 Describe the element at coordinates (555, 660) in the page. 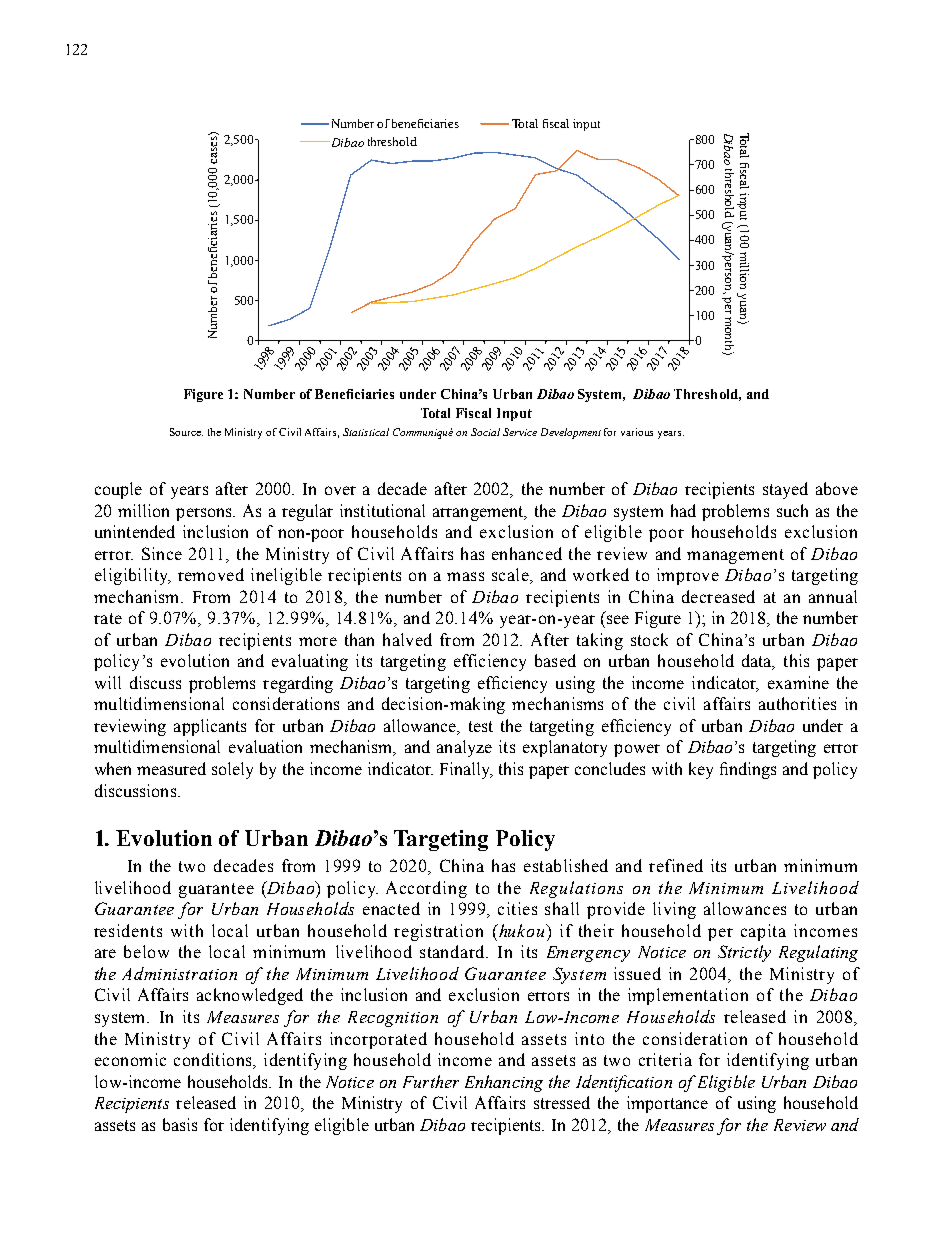

I see `based` at that location.
